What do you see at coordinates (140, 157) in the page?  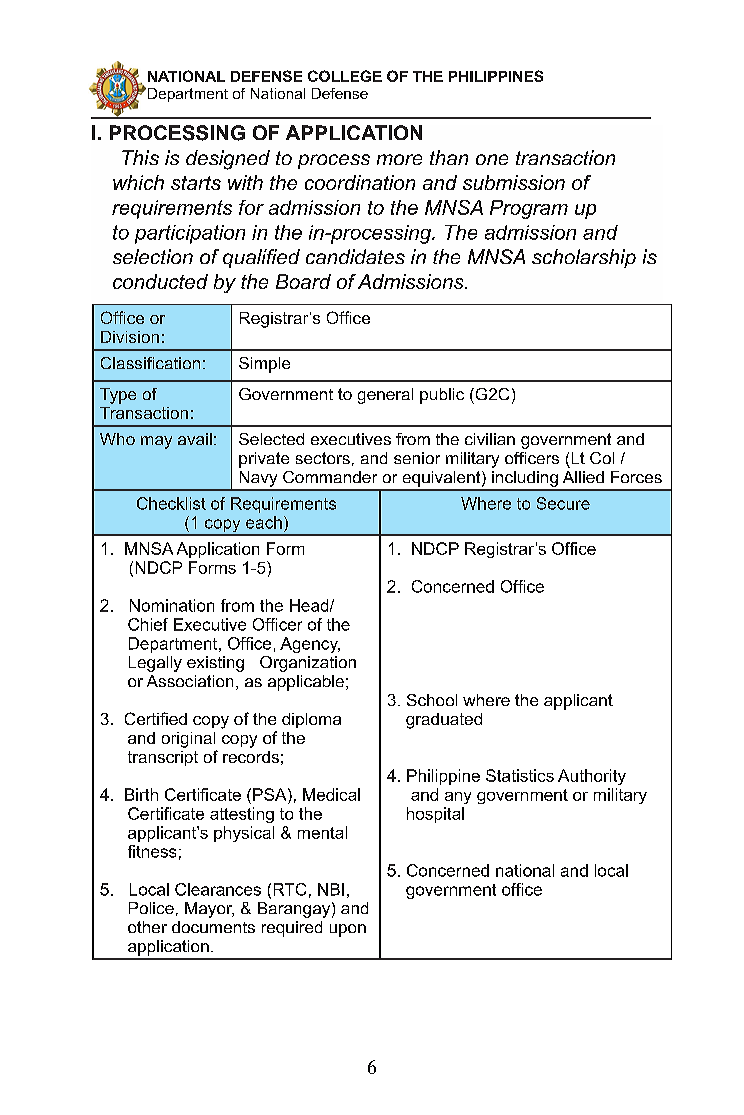 I see `This` at bounding box center [140, 157].
